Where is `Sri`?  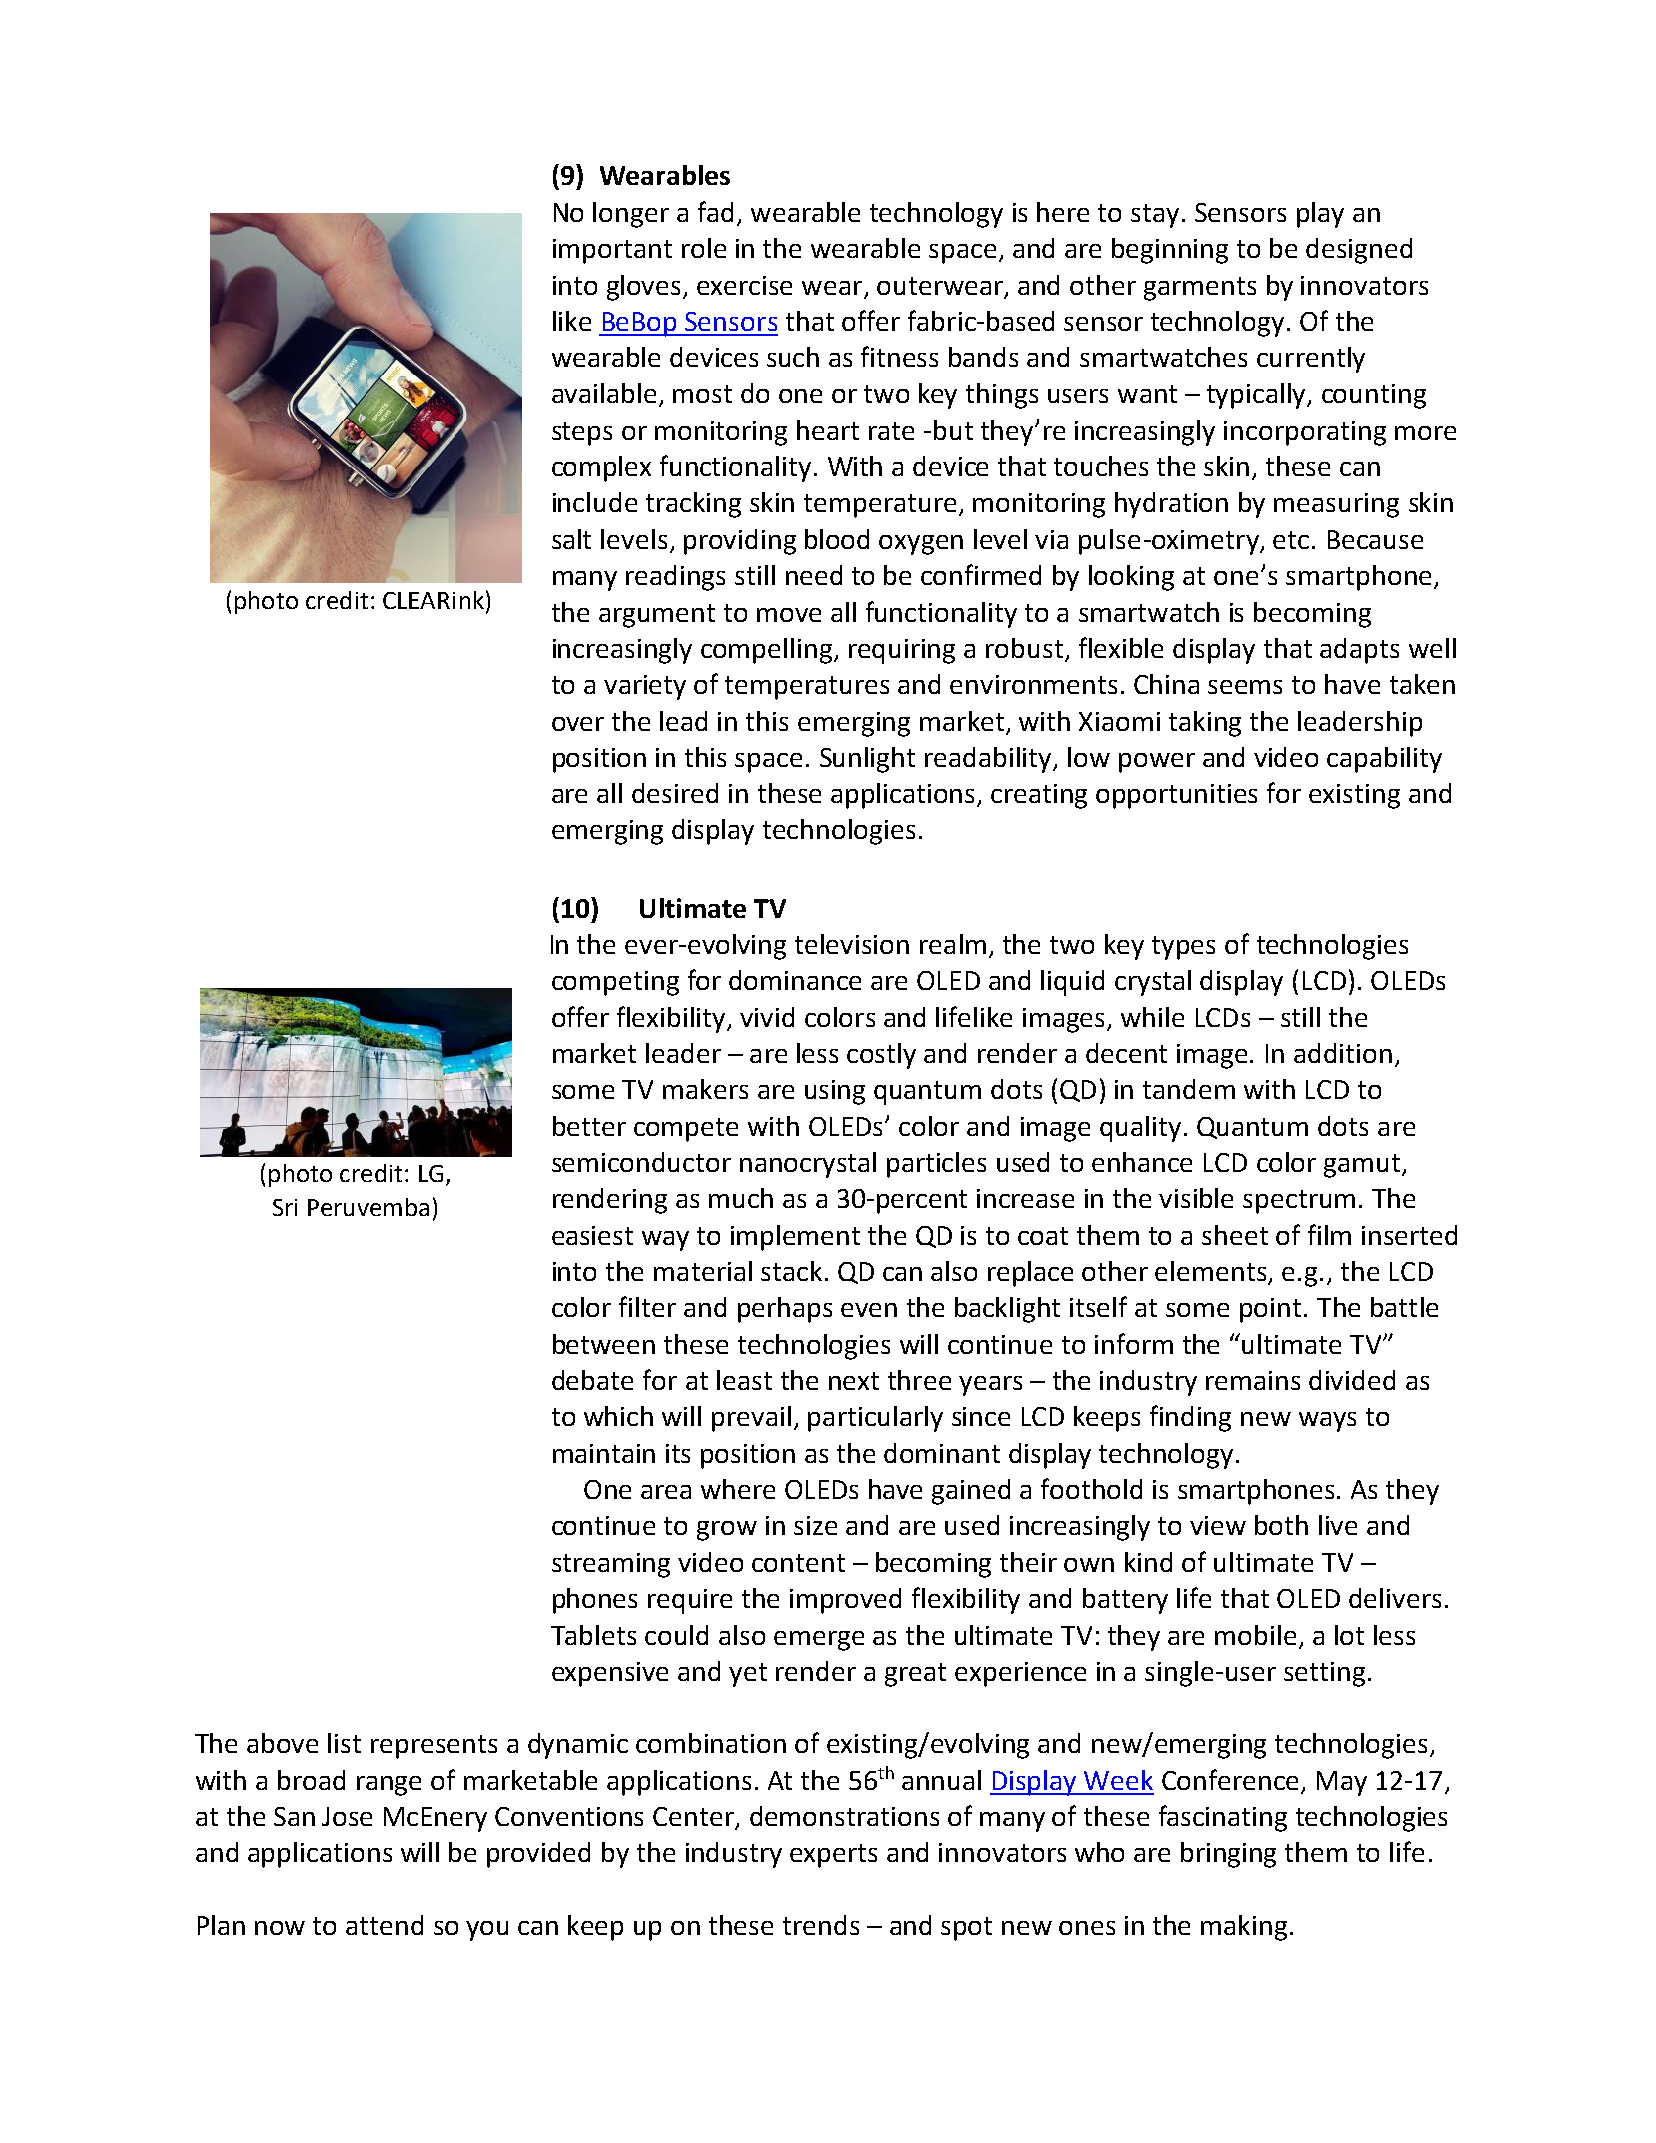
Sri is located at coordinates (285, 1207).
